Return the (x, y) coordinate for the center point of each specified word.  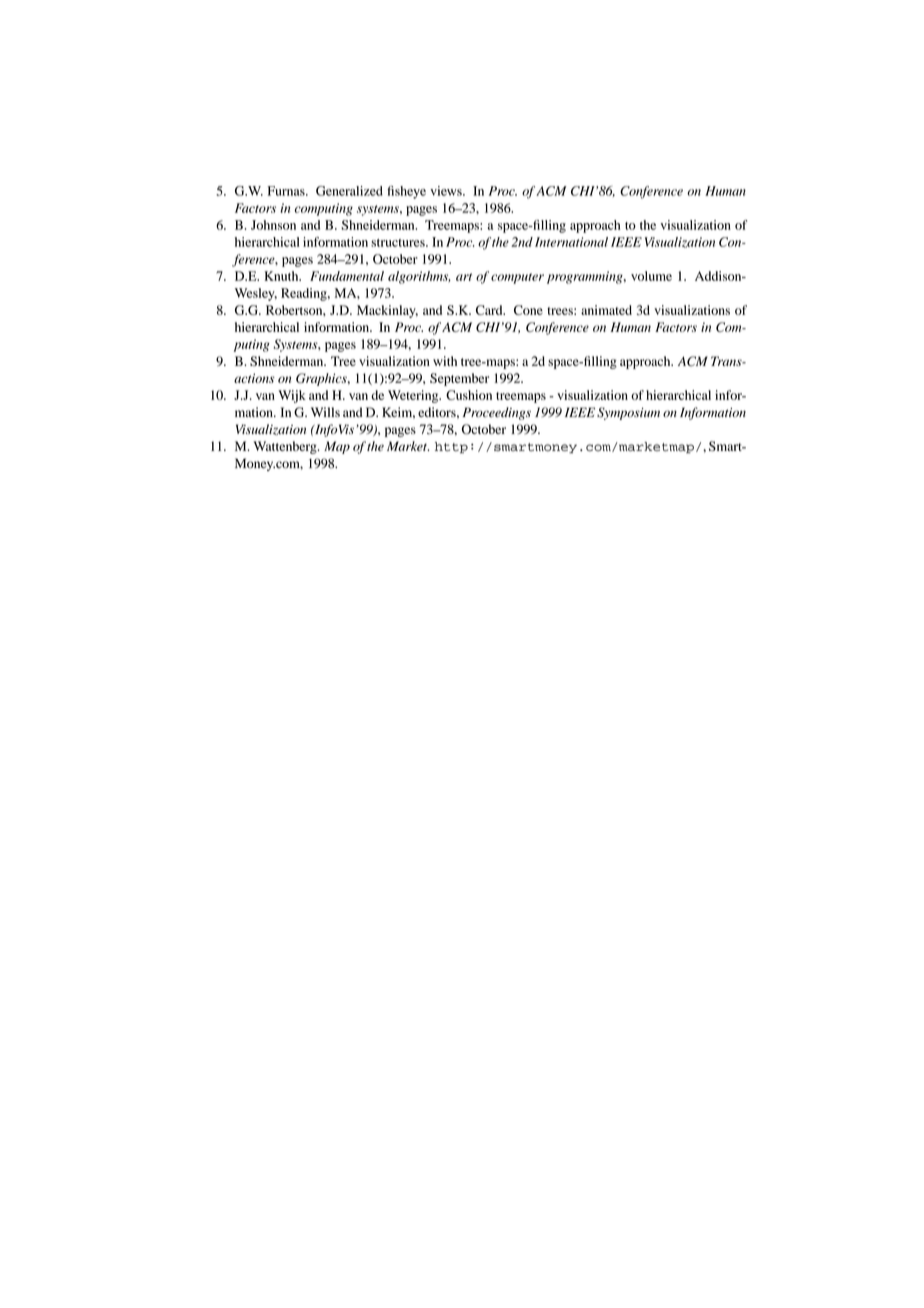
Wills (325, 412)
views (447, 191)
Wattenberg (286, 447)
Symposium (628, 413)
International (571, 242)
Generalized (349, 191)
